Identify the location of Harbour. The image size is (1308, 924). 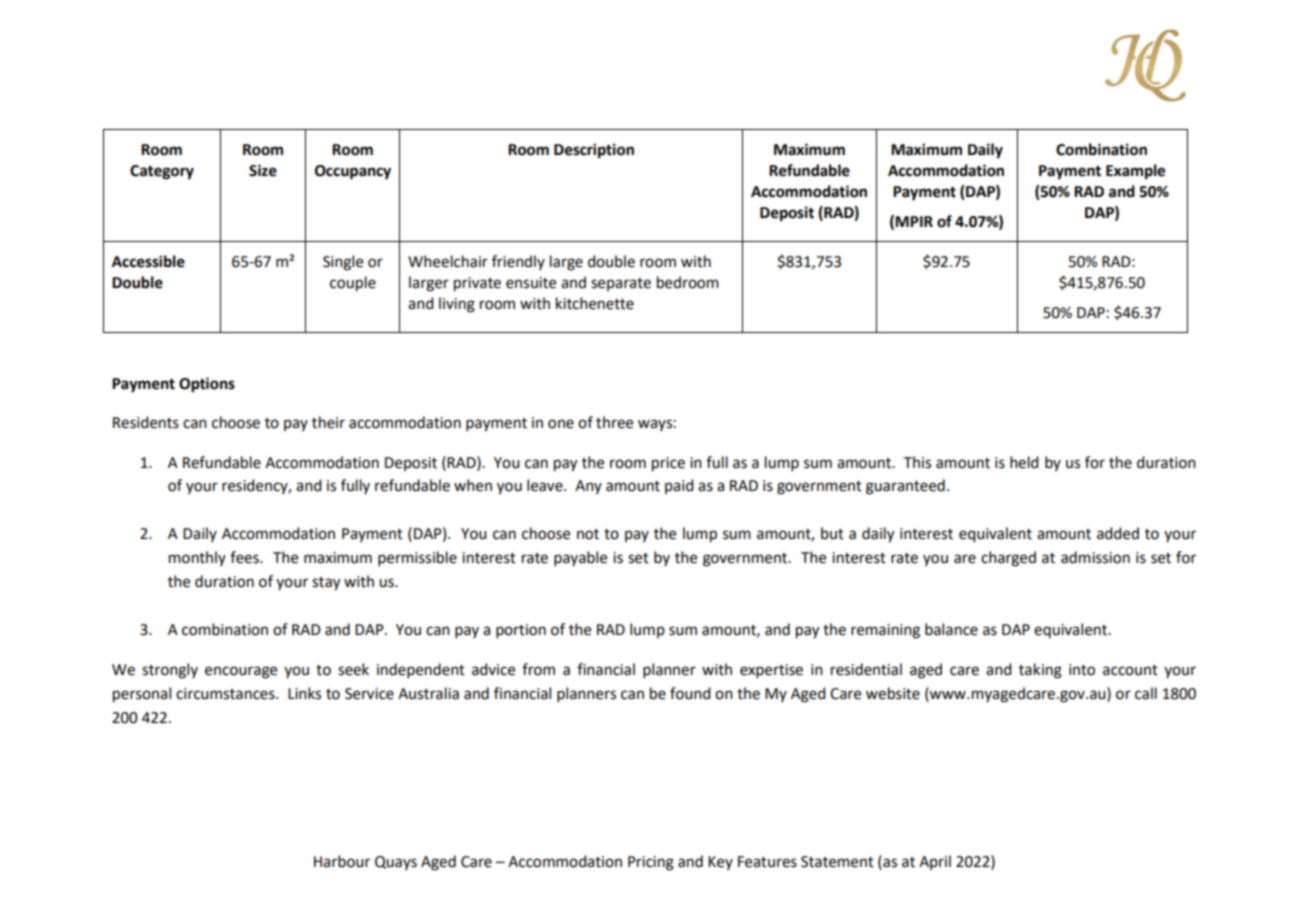
(342, 861).
